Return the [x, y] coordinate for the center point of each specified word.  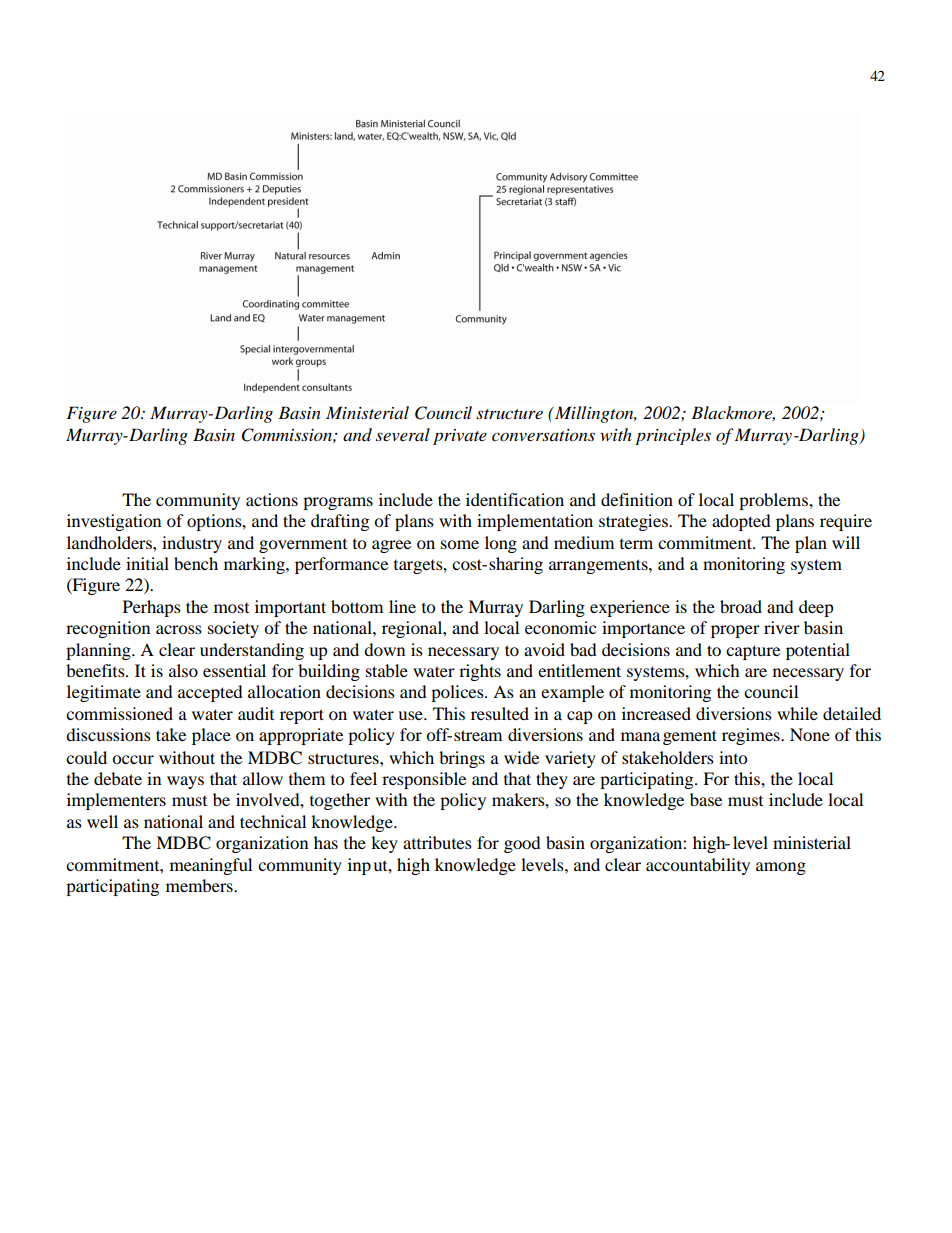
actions [272, 499]
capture [753, 652]
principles [673, 436]
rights [480, 672]
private [460, 437]
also [183, 670]
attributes [437, 842]
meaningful [211, 866]
